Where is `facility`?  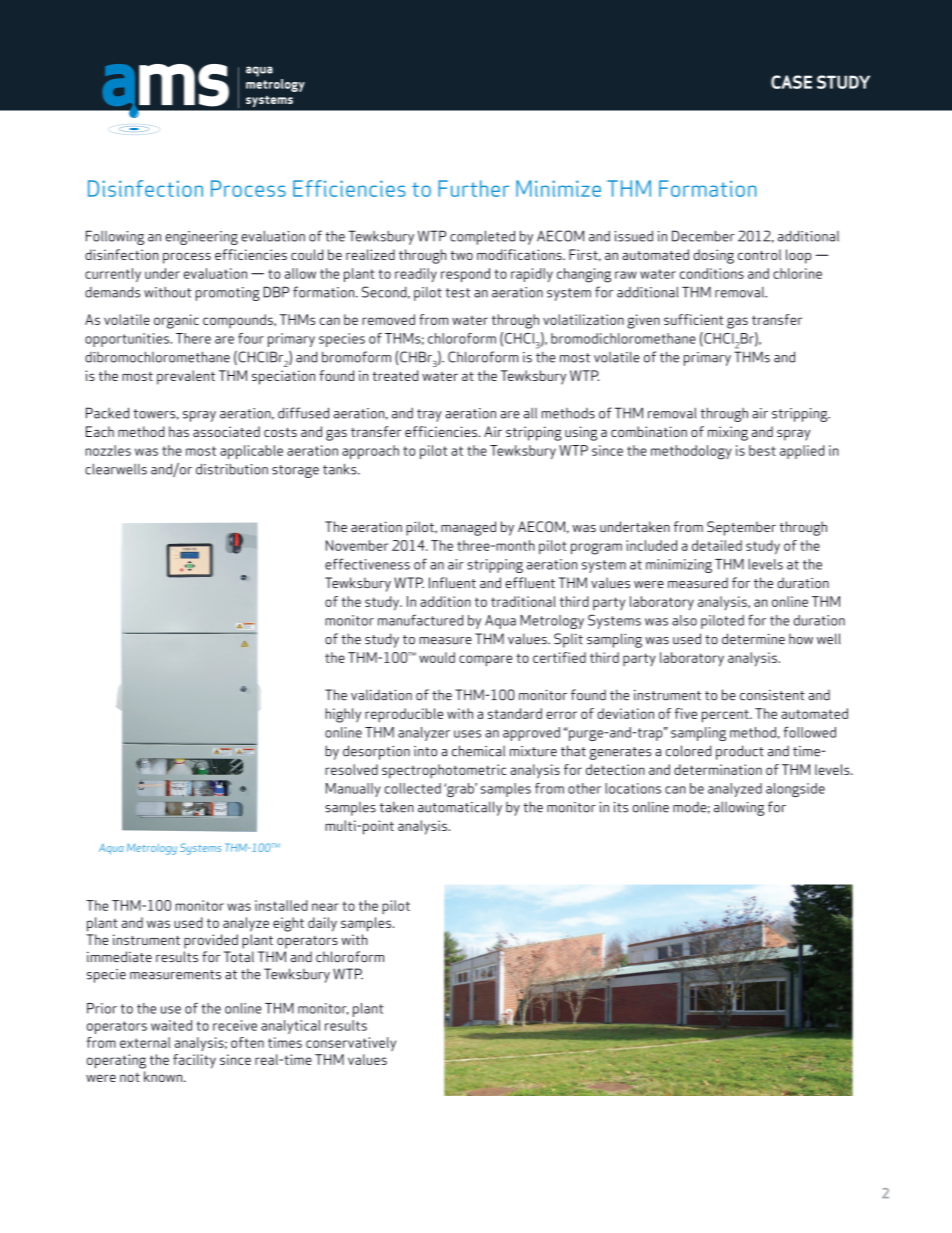
facility is located at coordinates (194, 1061).
